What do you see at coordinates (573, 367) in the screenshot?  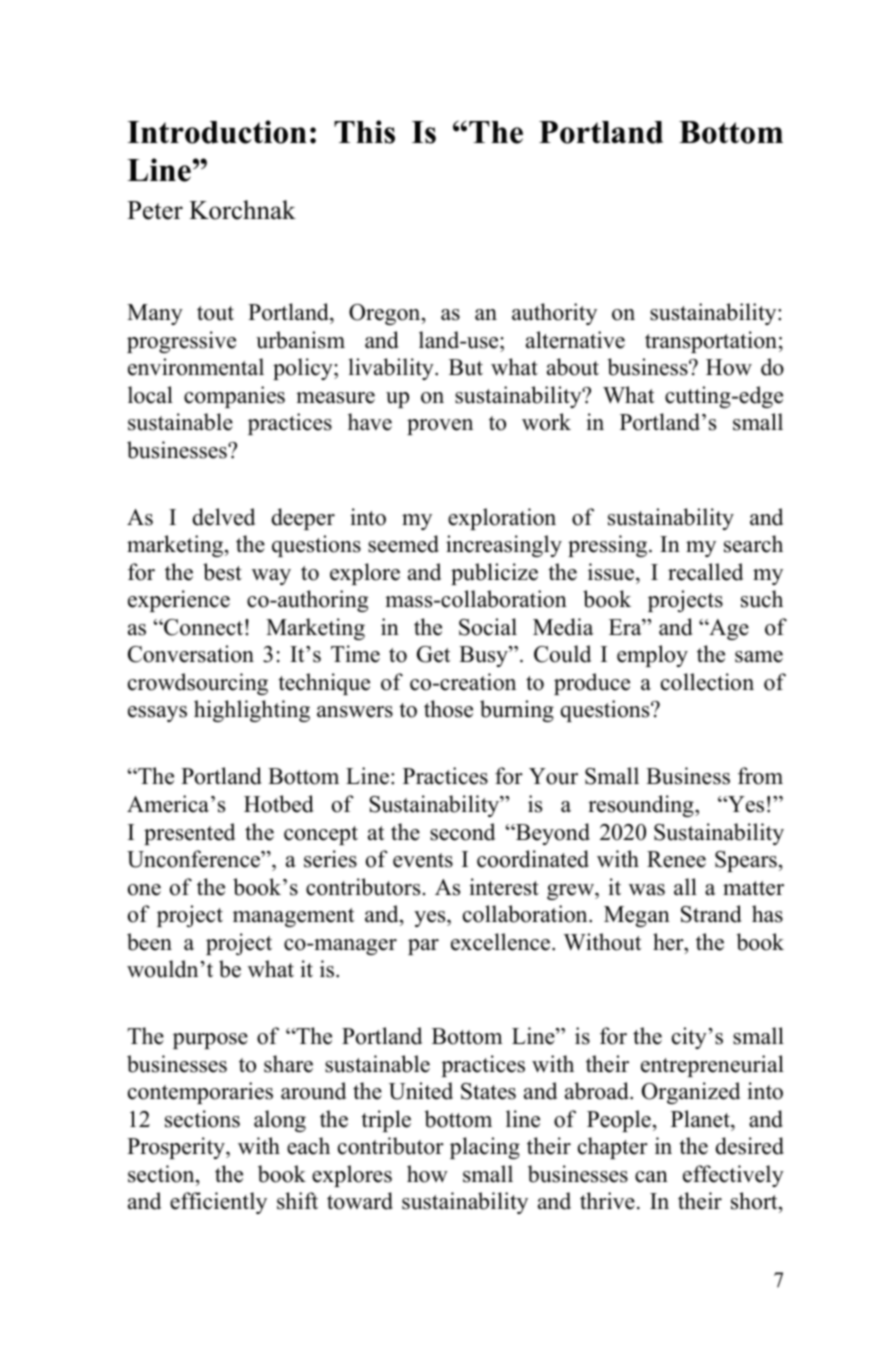 I see `about` at bounding box center [573, 367].
